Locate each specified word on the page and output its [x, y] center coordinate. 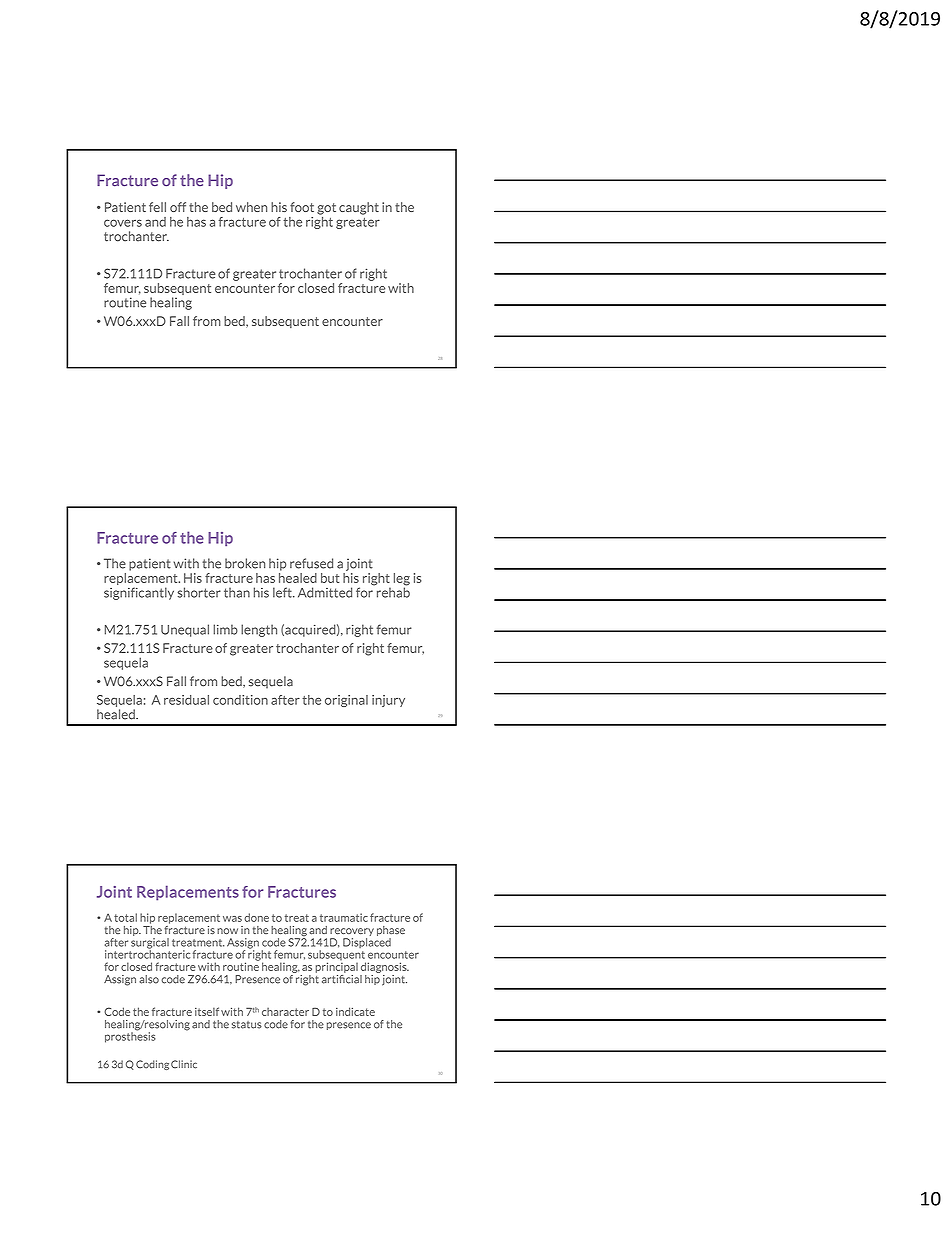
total [125, 917]
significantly [139, 593]
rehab [392, 591]
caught [359, 208]
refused [311, 563]
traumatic [344, 917]
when [251, 207]
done [256, 917]
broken [245, 563]
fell [157, 207]
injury [388, 701]
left [283, 592]
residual [186, 700]
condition [240, 700]
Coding [152, 1065]
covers [123, 223]
